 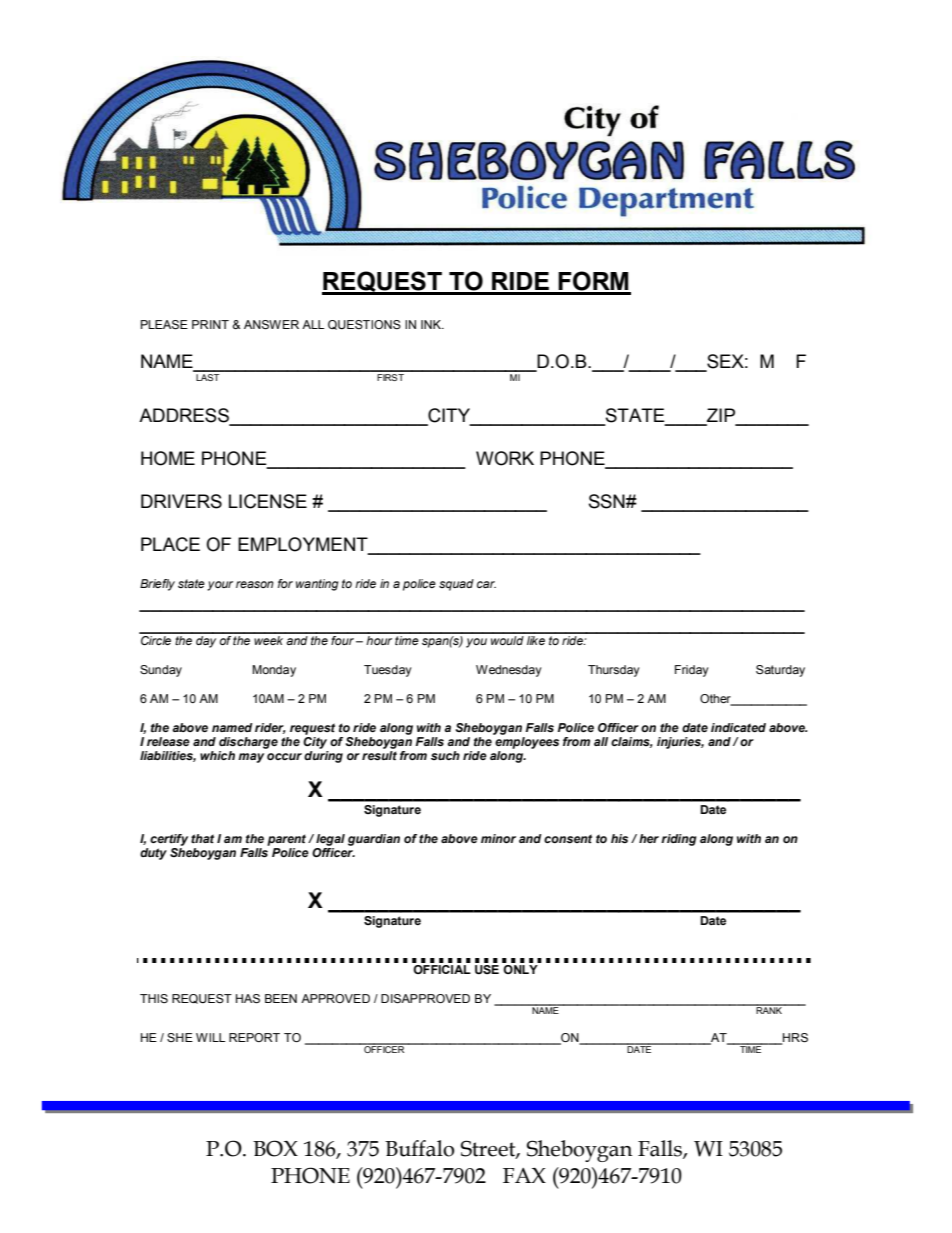 What do you see at coordinates (738, 727) in the screenshot?
I see `indicated` at bounding box center [738, 727].
